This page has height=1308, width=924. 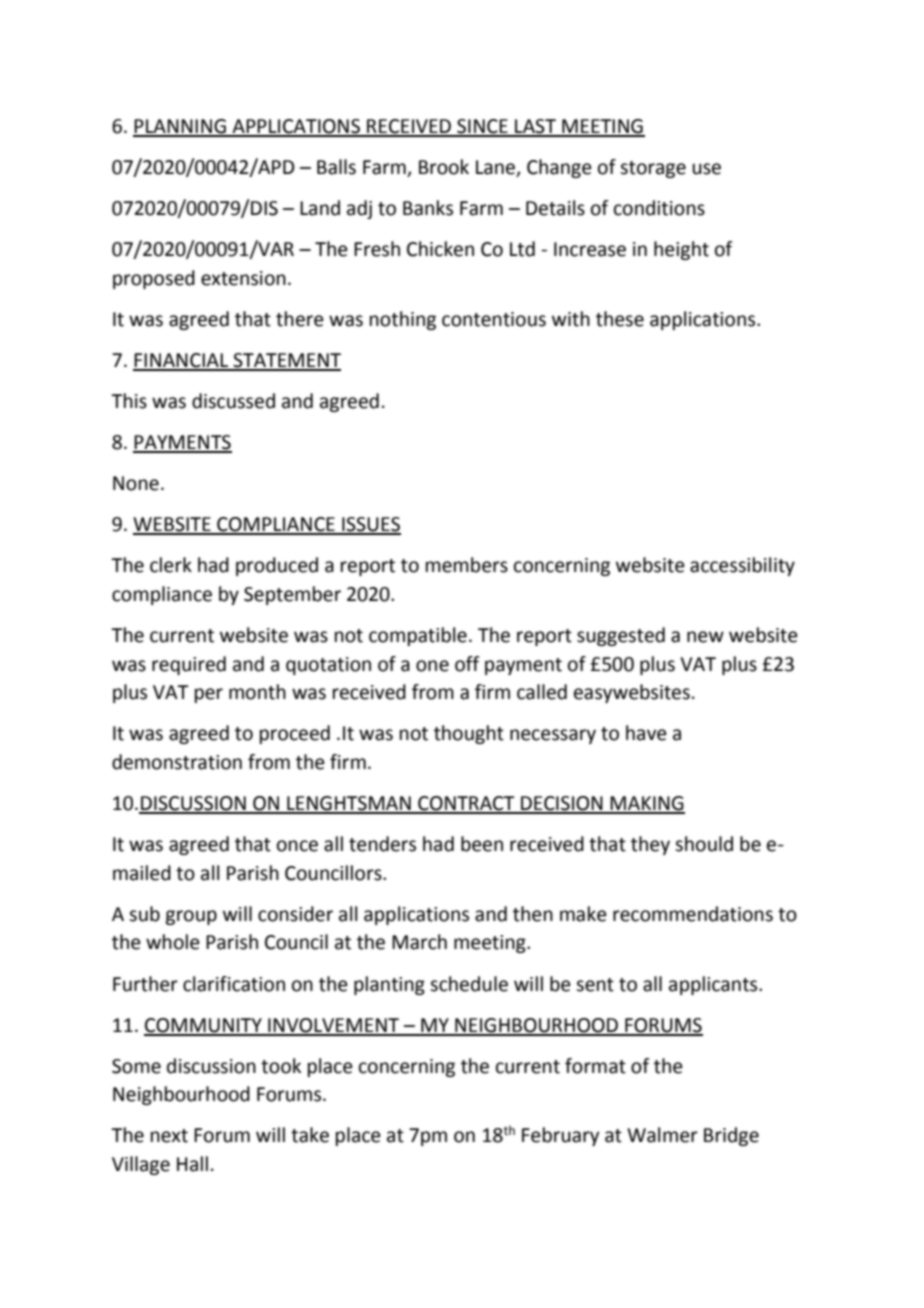 What do you see at coordinates (705, 637) in the page?
I see `new` at bounding box center [705, 637].
